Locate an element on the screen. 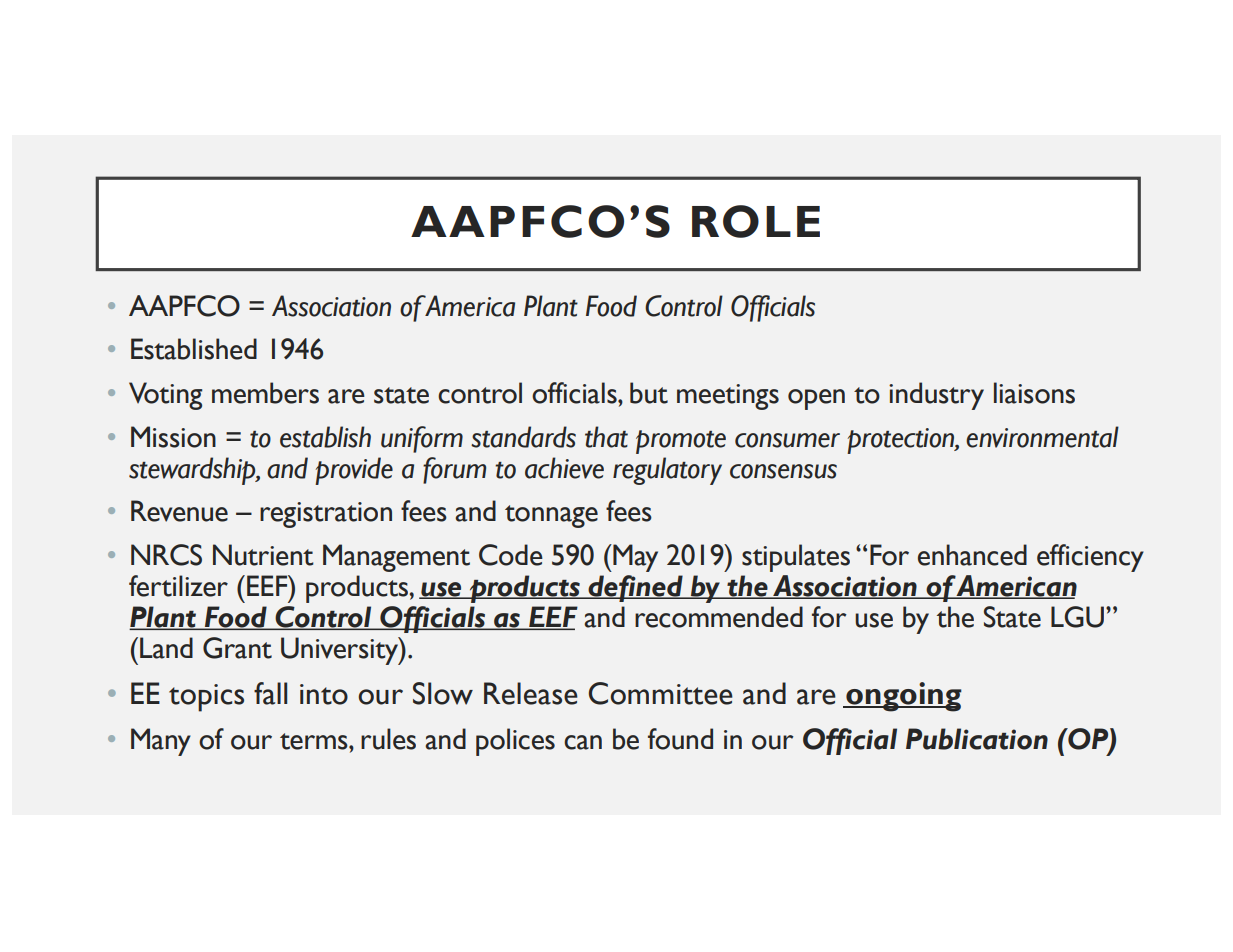 The width and height of the screenshot is (1233, 952). ROLE is located at coordinates (756, 221).
